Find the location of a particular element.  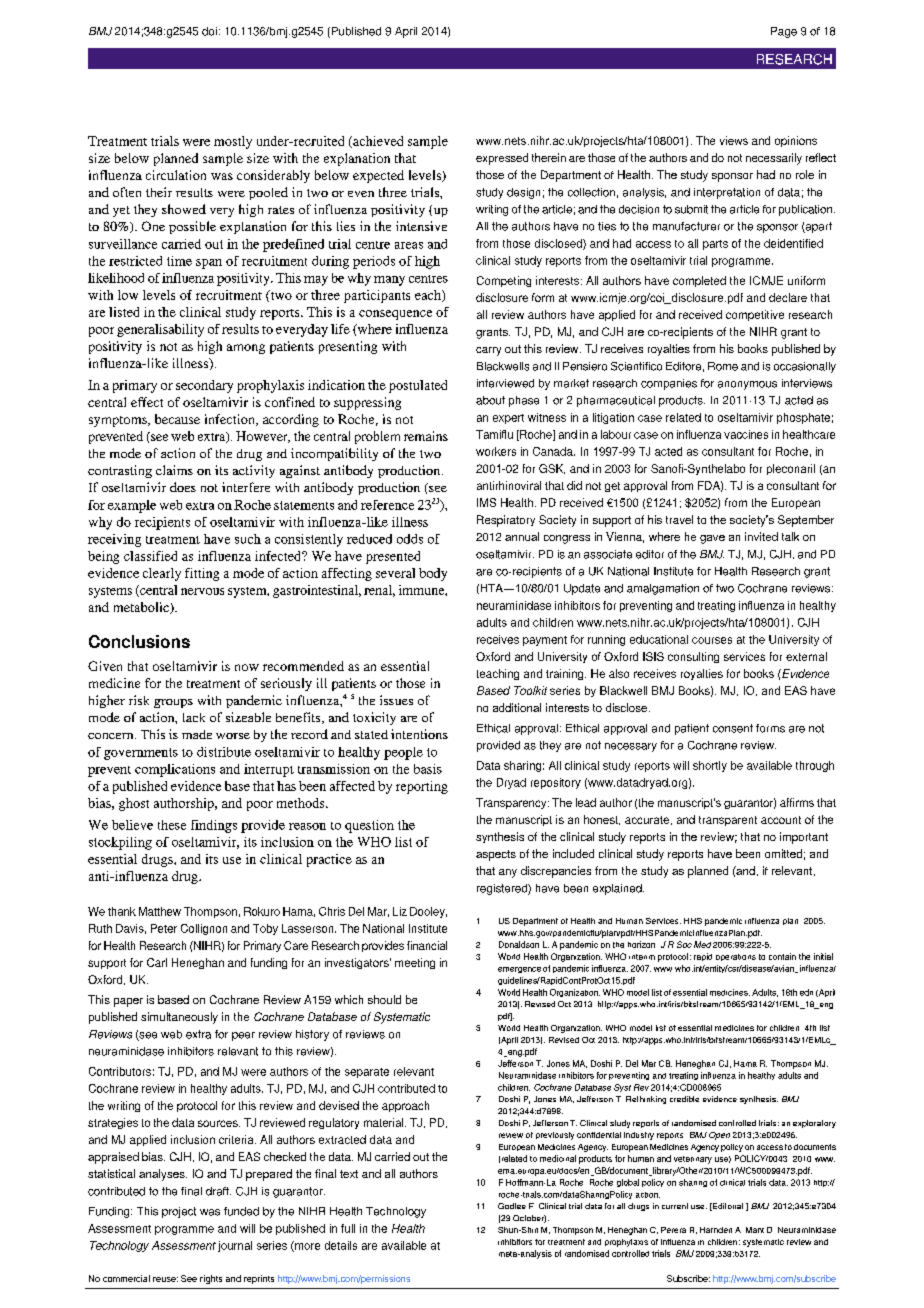

Page is located at coordinates (784, 32).
